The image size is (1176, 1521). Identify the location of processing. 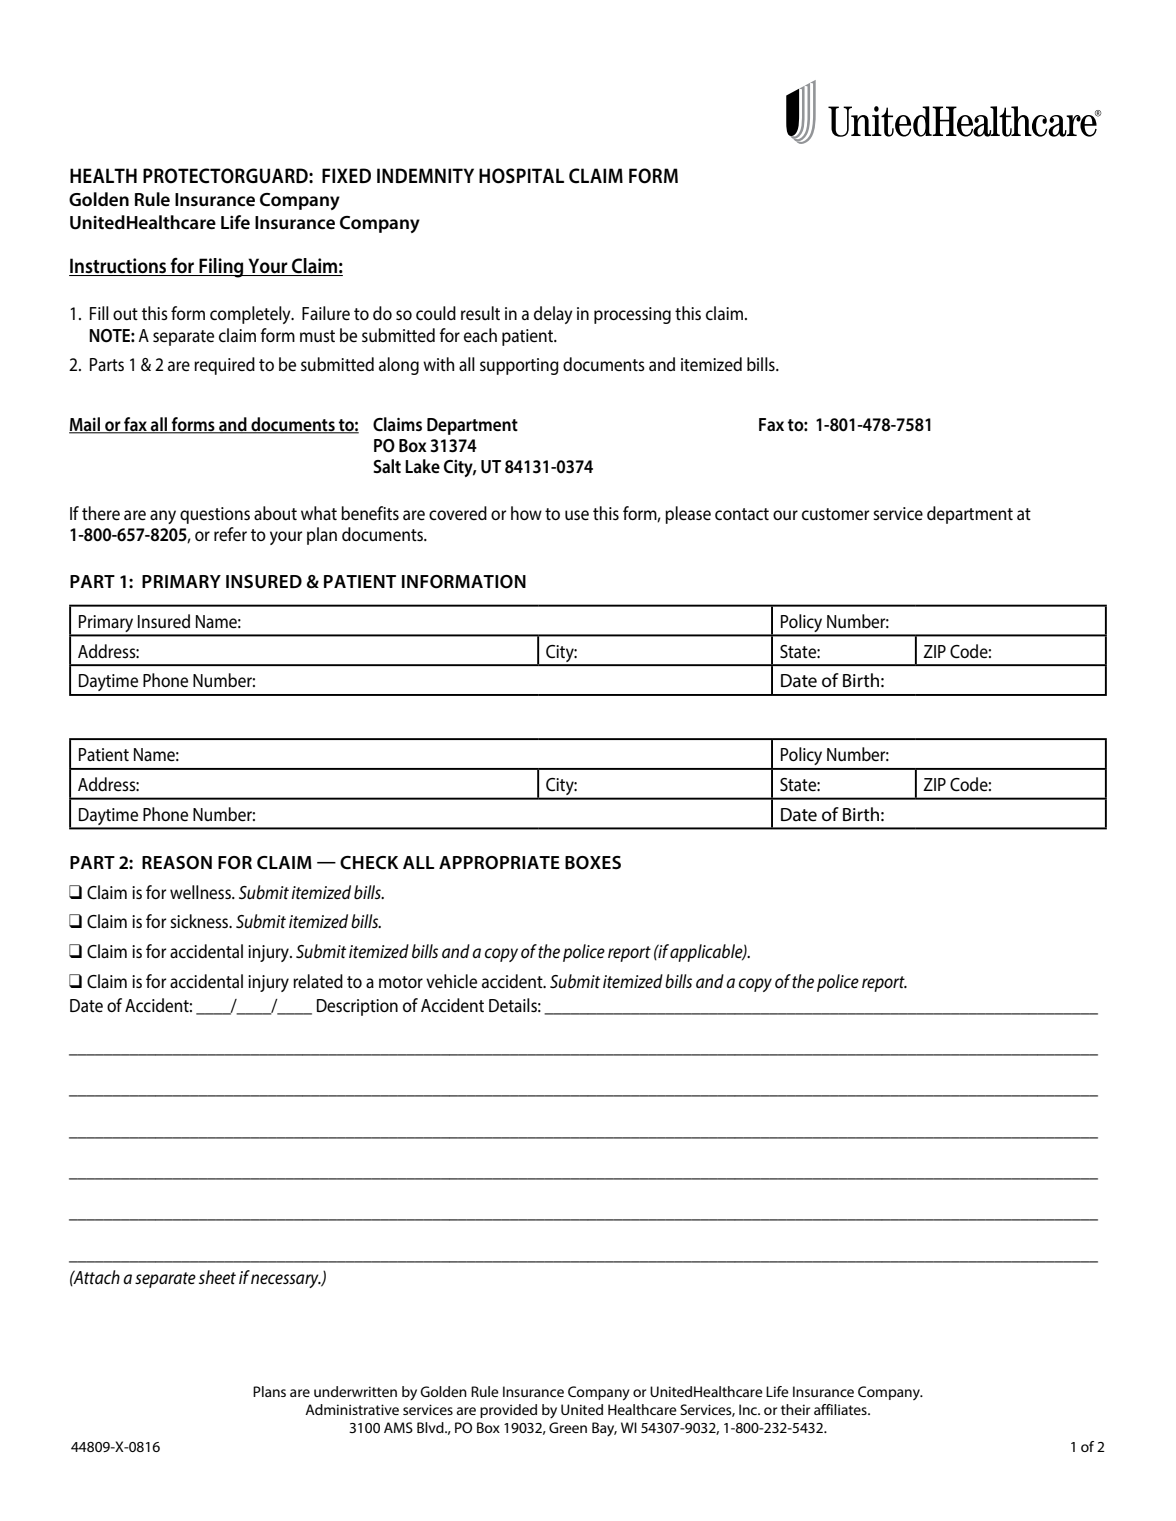
(632, 315).
